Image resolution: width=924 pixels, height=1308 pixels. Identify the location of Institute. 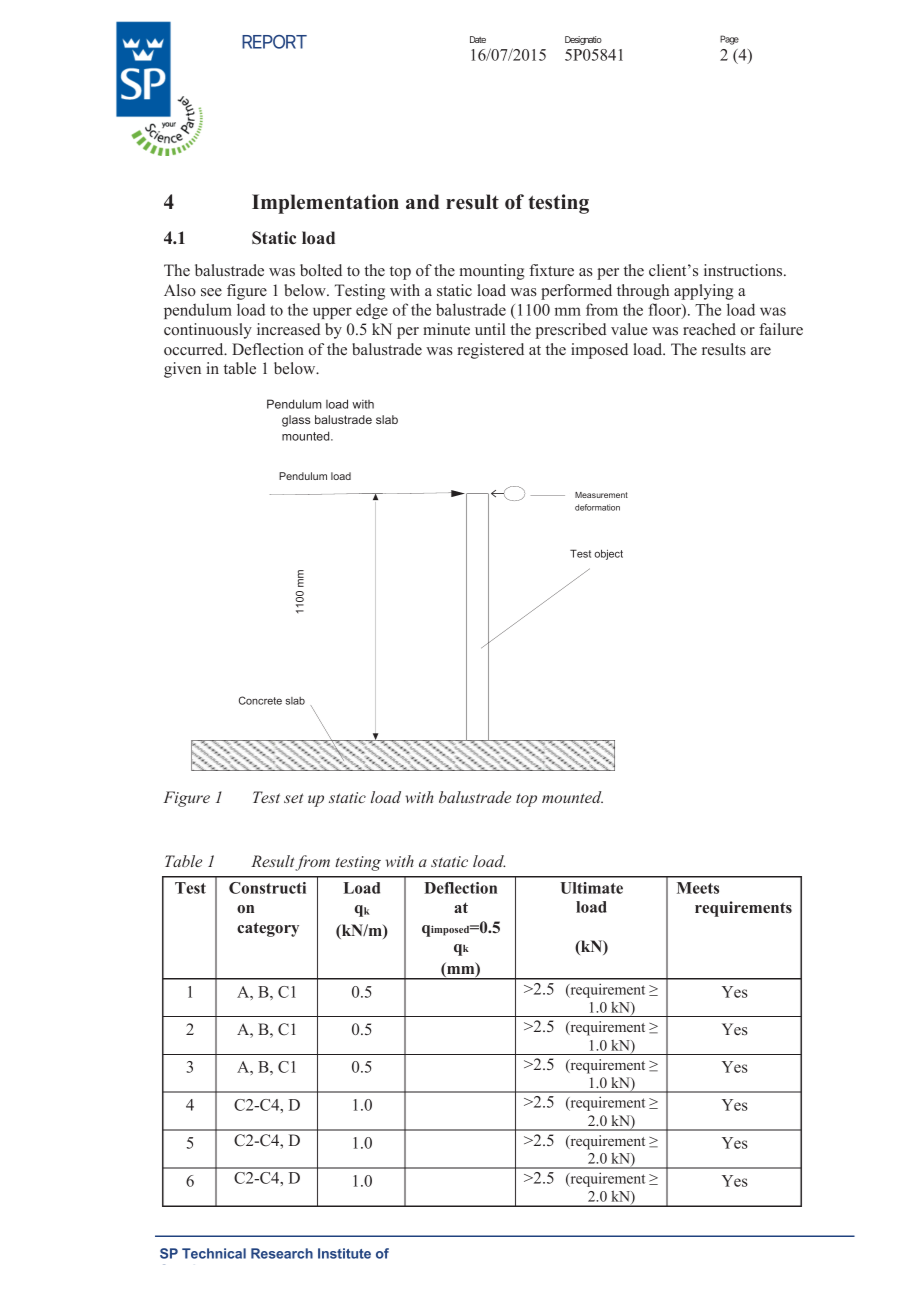
(344, 1253).
